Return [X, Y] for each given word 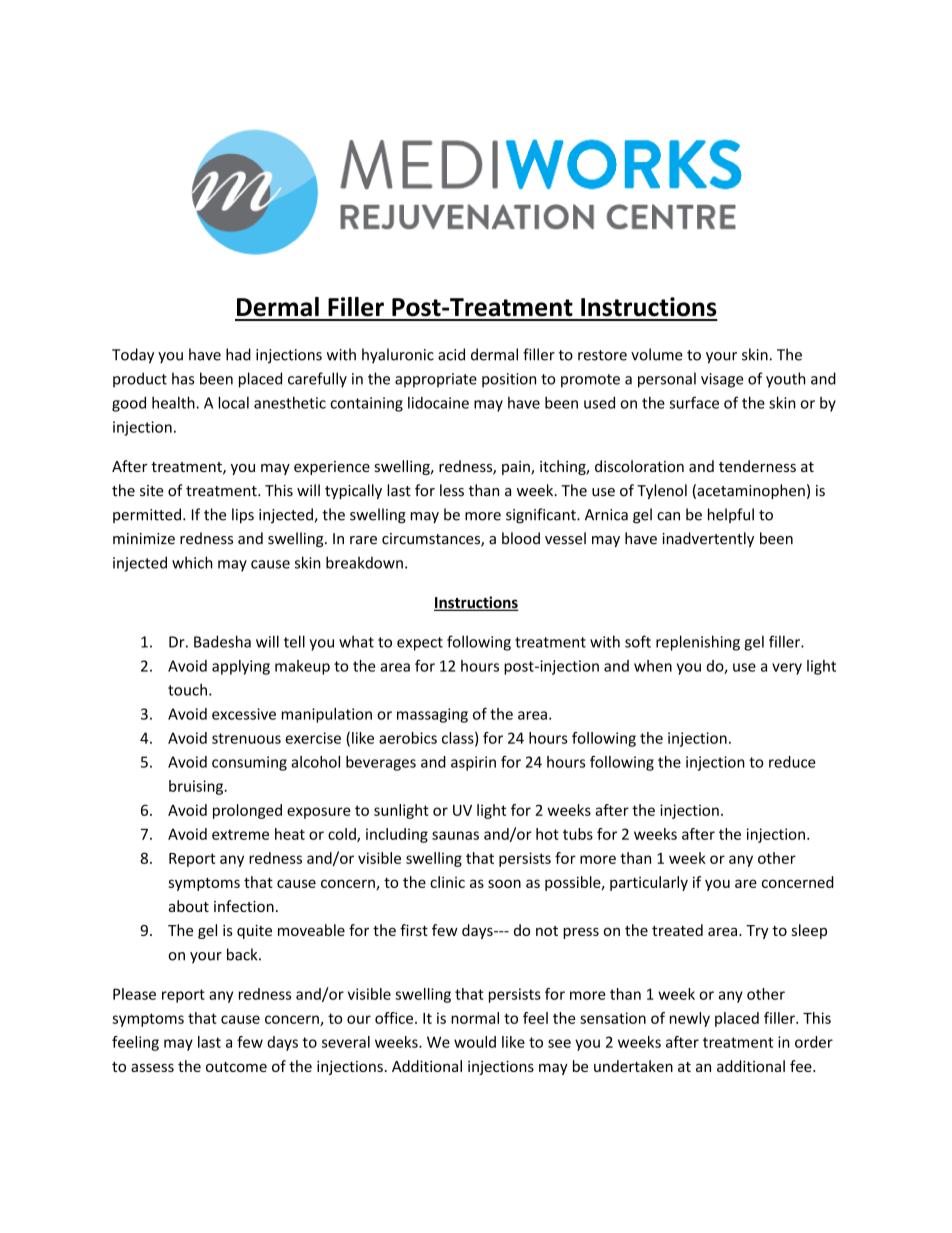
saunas [455, 835]
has [183, 378]
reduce [792, 762]
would [475, 1042]
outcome [236, 1067]
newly [690, 1019]
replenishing [698, 643]
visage [722, 380]
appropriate [436, 380]
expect [420, 644]
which [192, 562]
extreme [240, 834]
